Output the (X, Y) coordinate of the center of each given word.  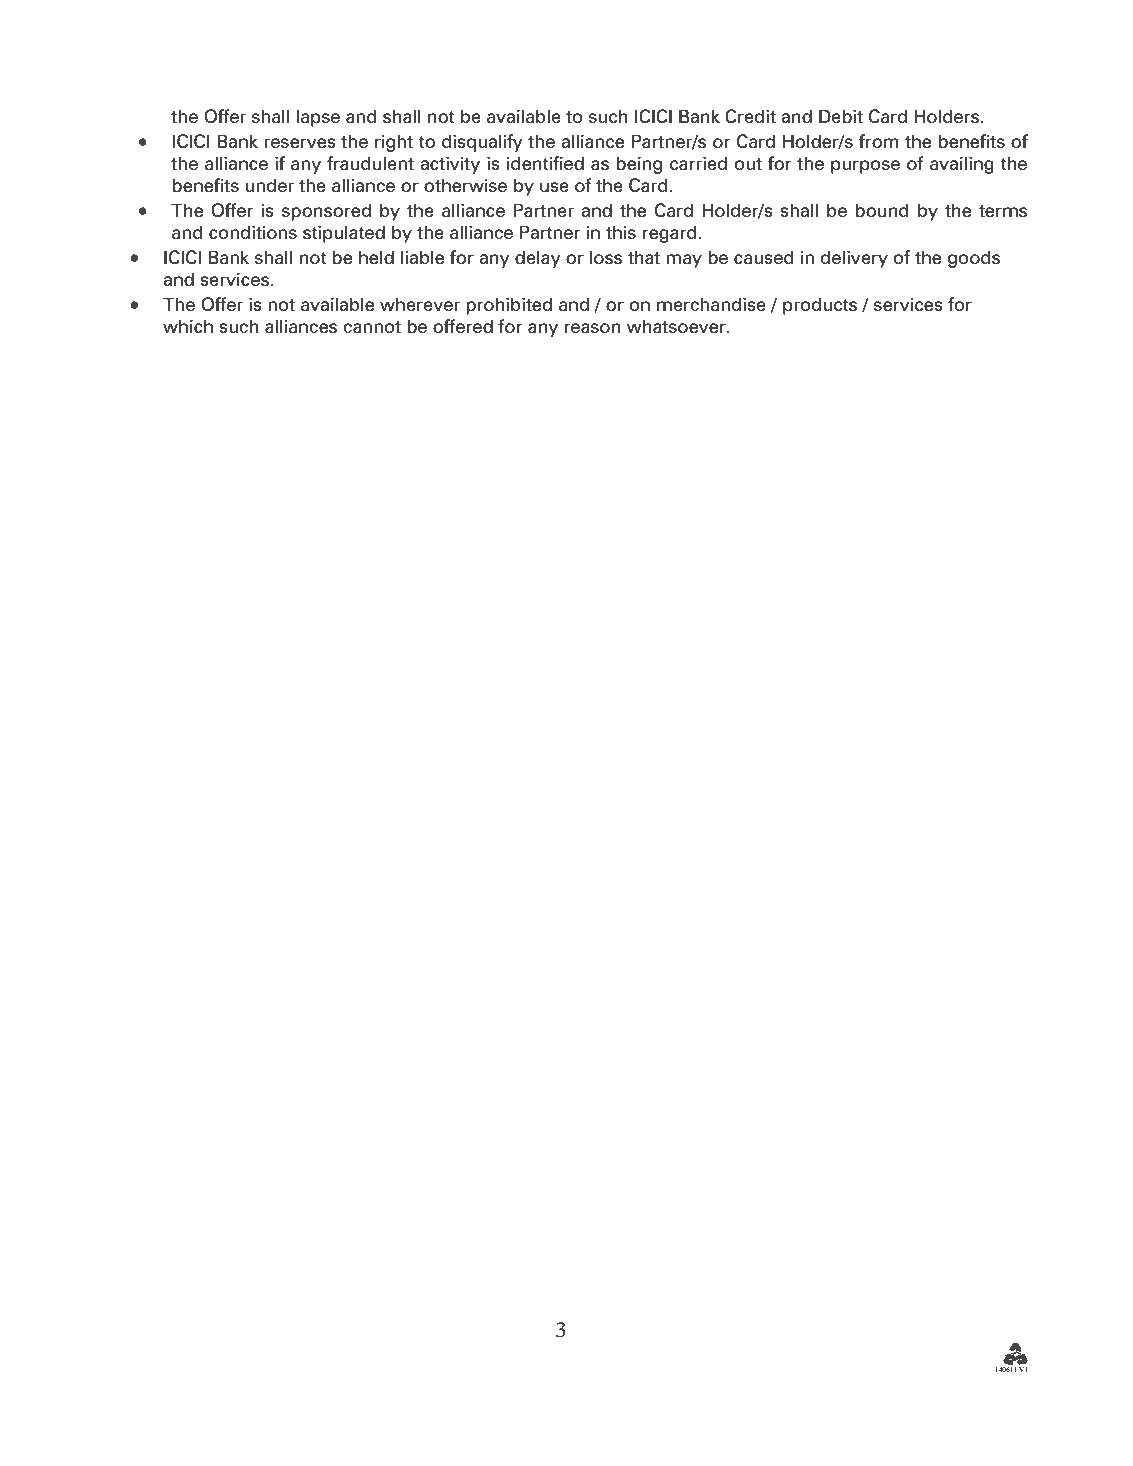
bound (882, 210)
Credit (750, 116)
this (621, 232)
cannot (372, 327)
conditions (253, 232)
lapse (318, 118)
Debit (841, 116)
